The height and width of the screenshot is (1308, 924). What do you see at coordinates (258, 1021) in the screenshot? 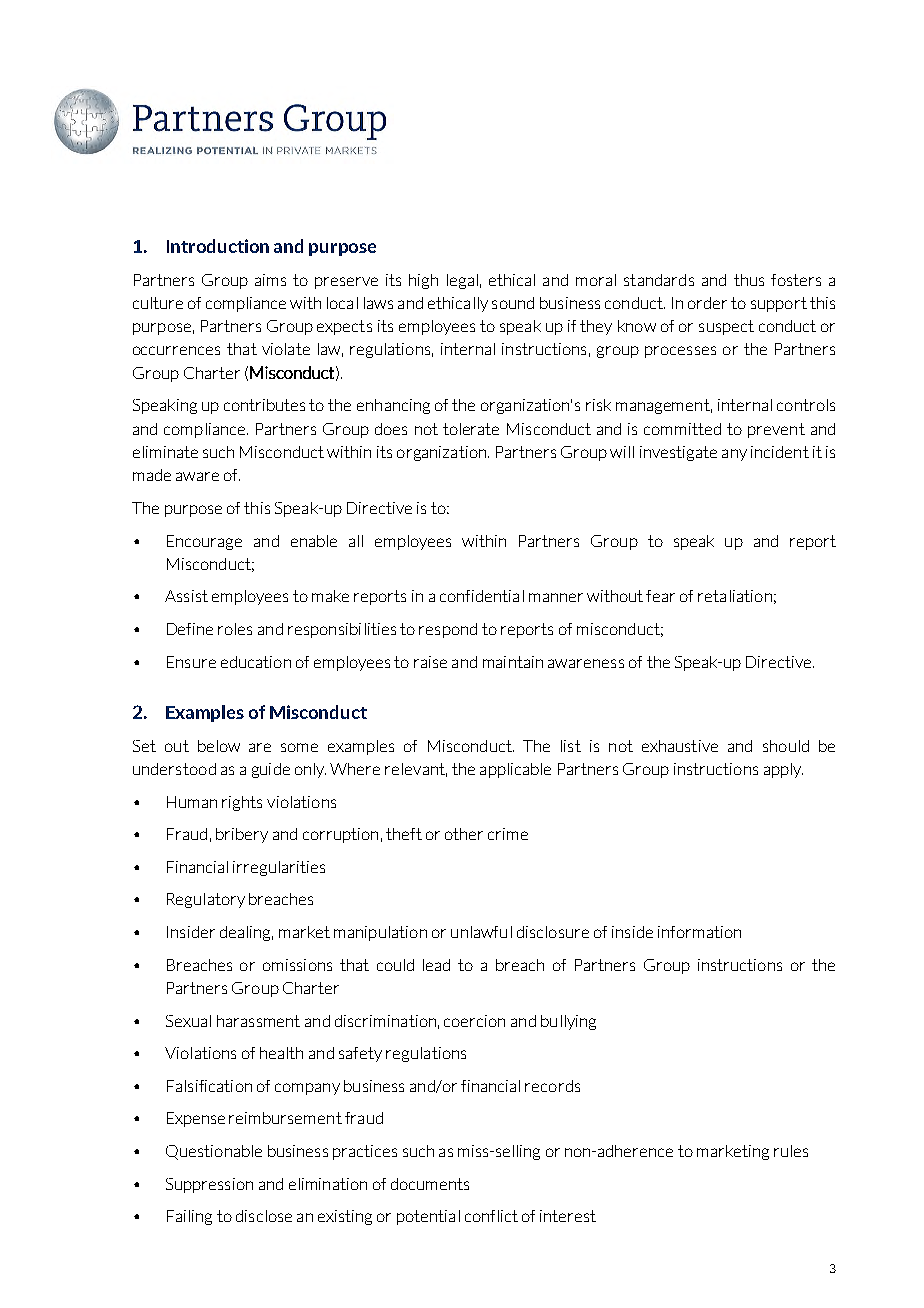
I see `harassment` at bounding box center [258, 1021].
